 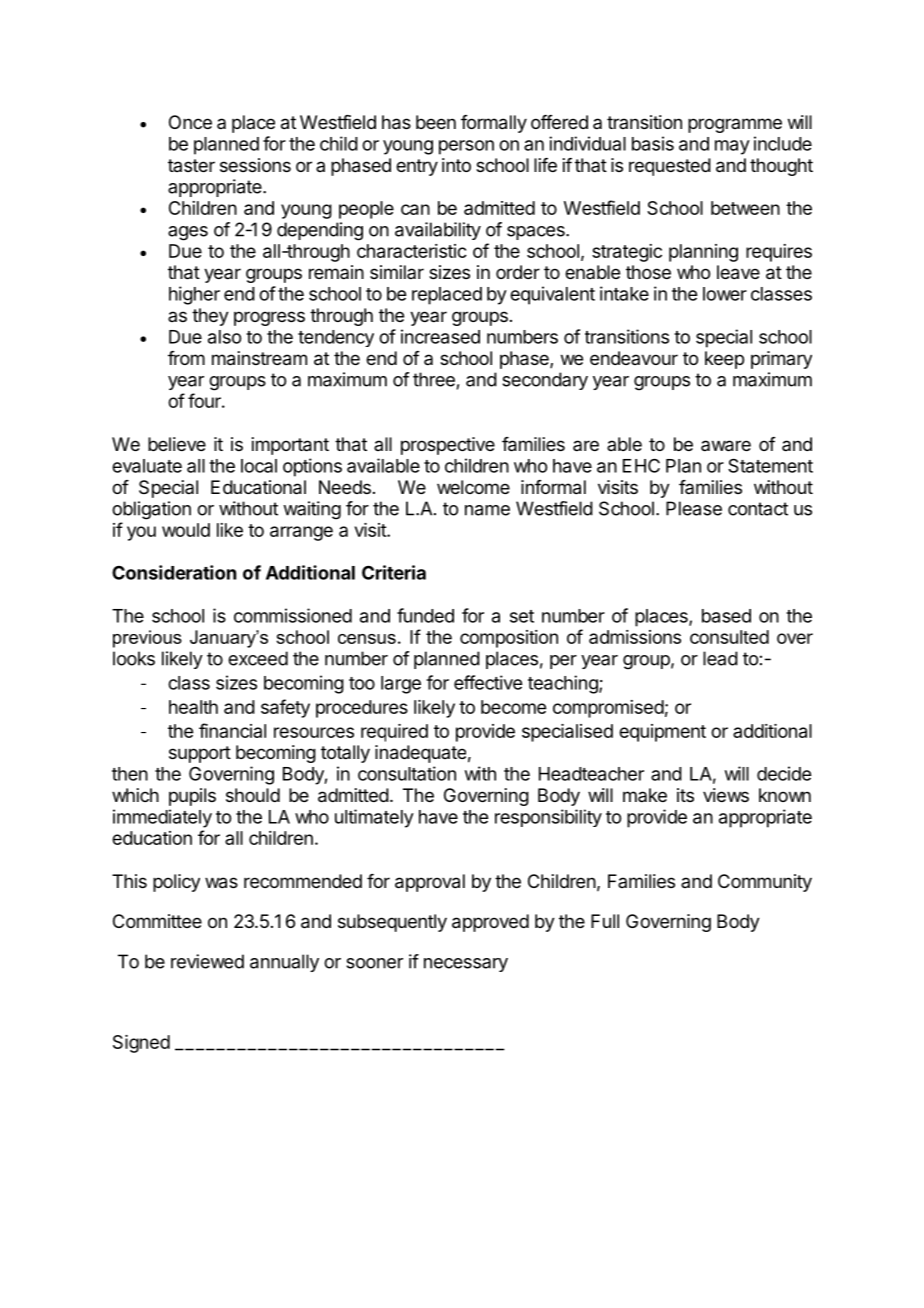 I want to click on taster, so click(x=191, y=165).
